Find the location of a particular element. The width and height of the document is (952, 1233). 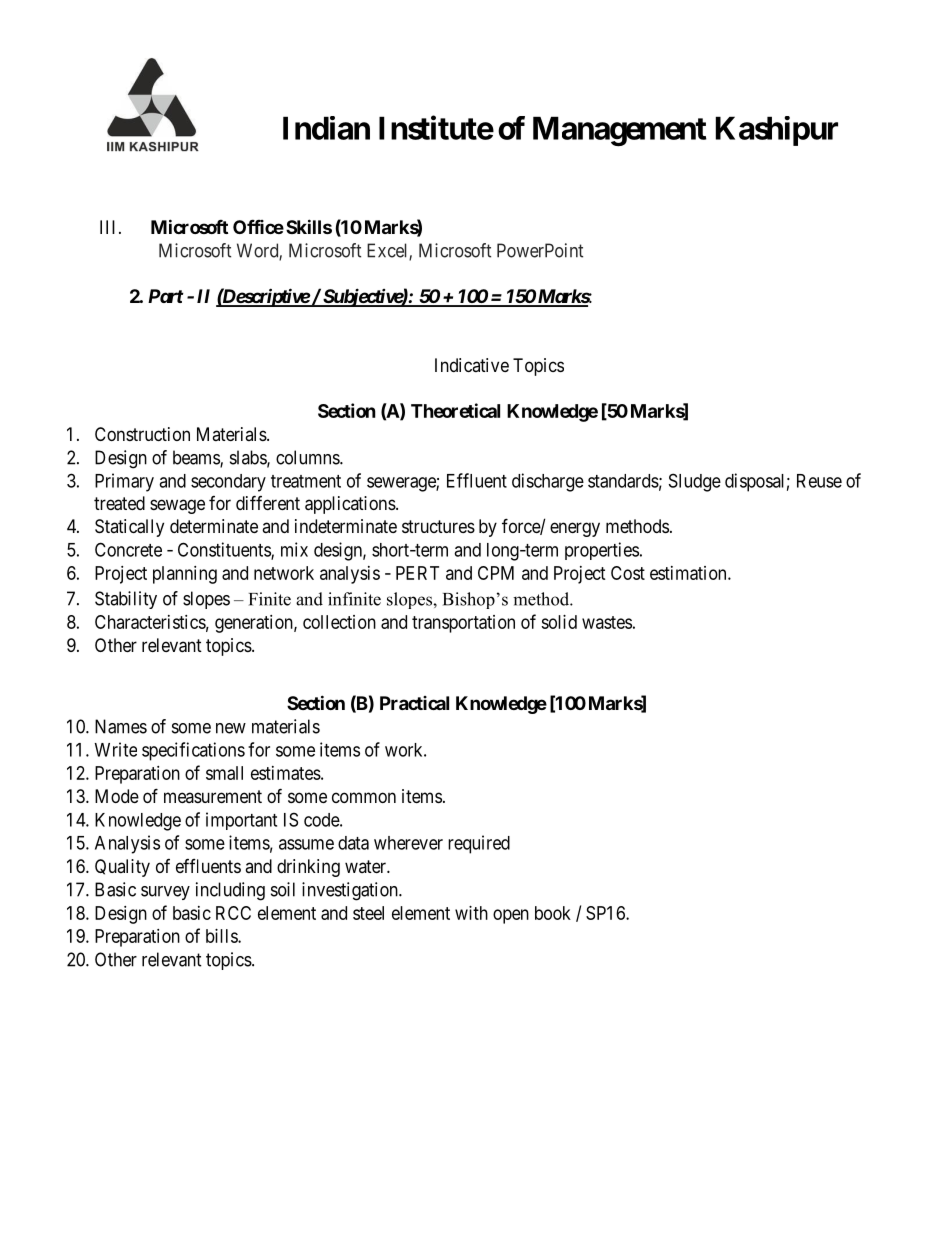

book is located at coordinates (553, 913).
